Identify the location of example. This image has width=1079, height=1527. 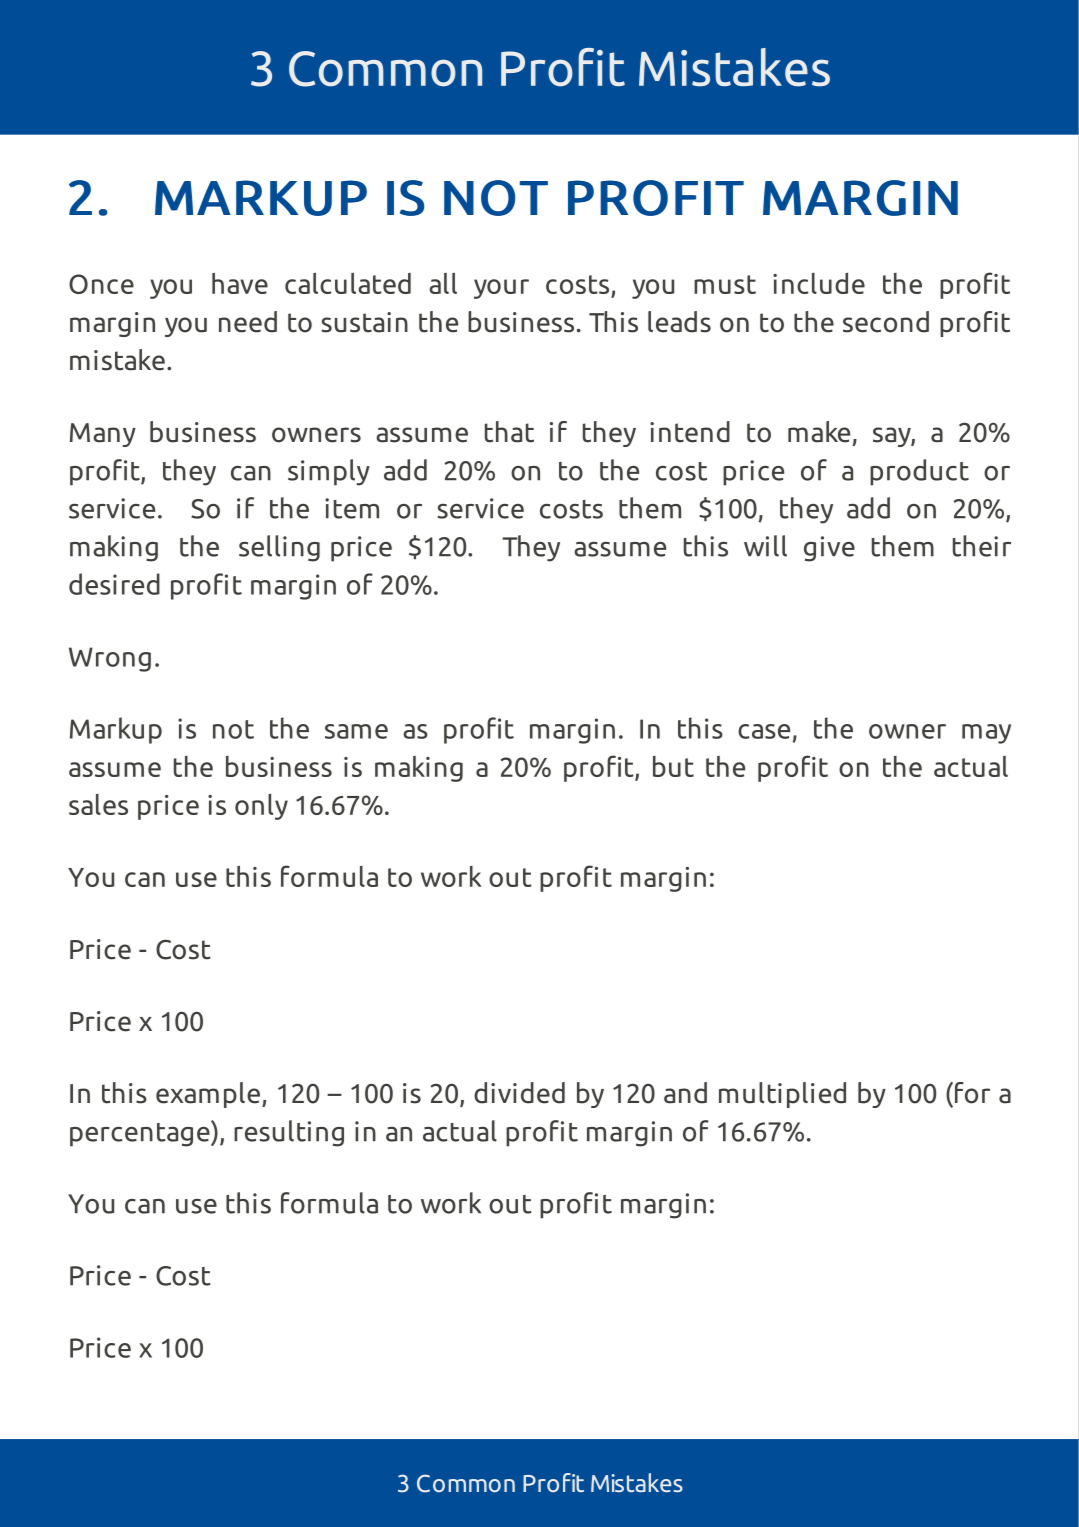
(208, 1095).
